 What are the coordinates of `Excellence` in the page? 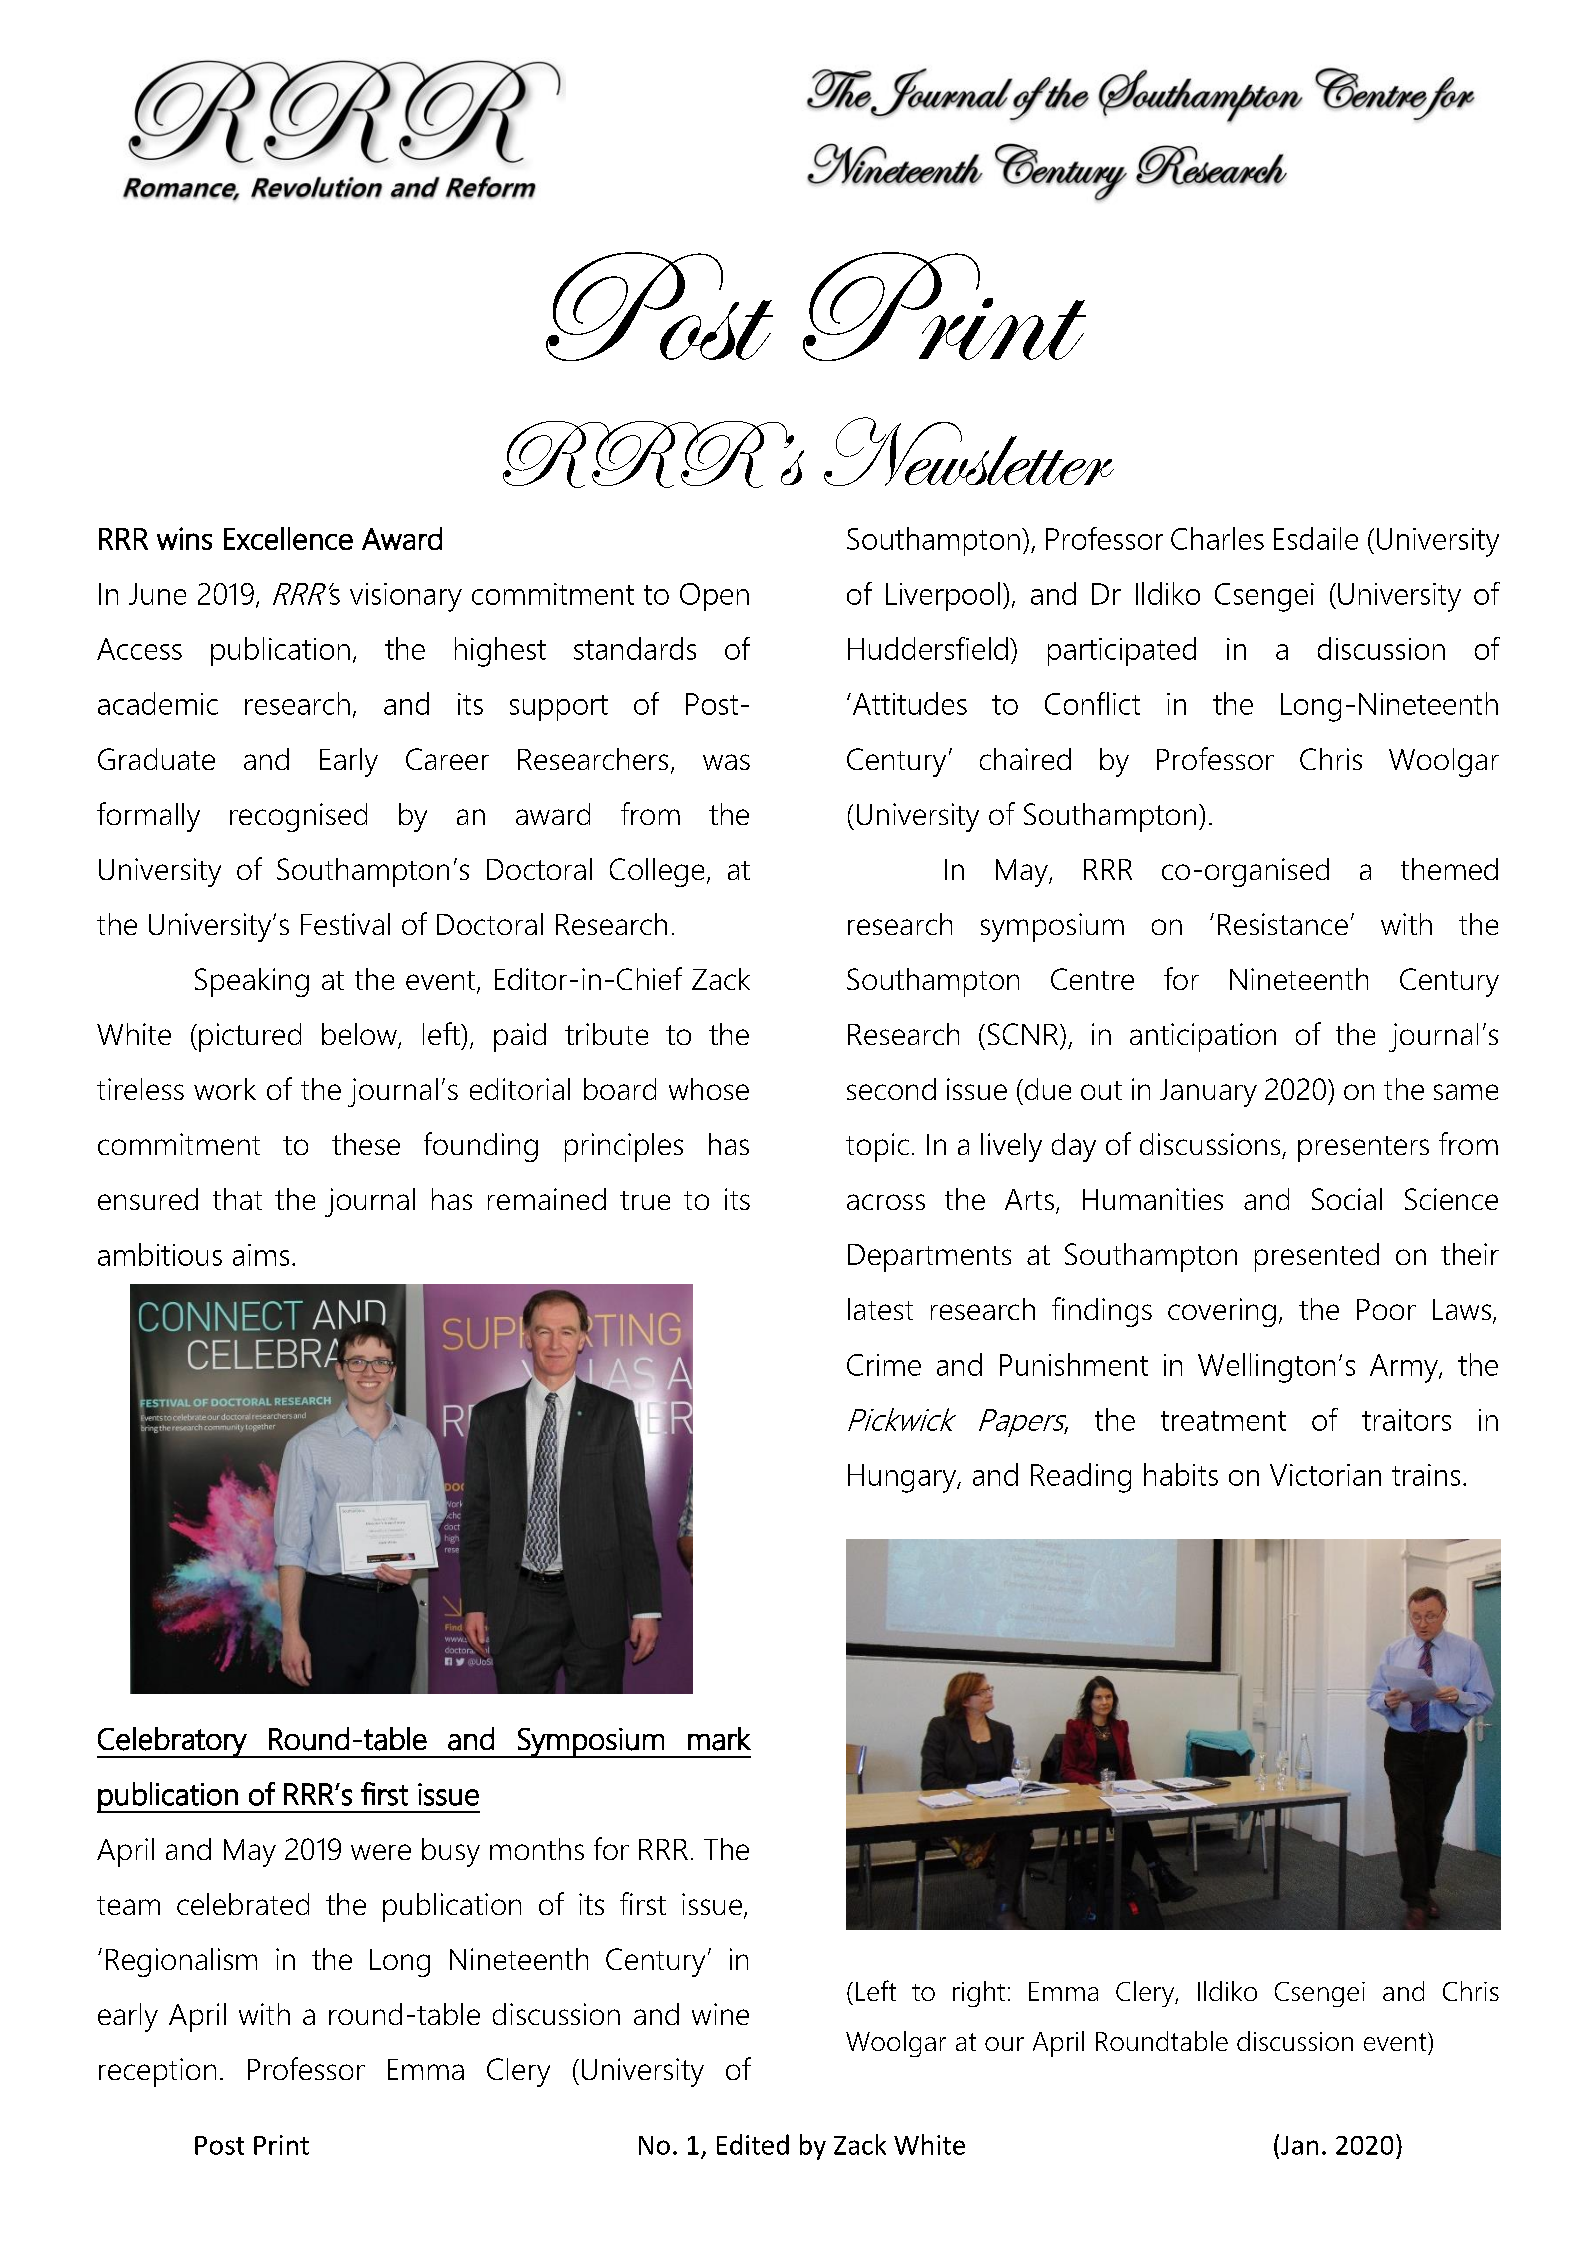 It's located at (288, 538).
